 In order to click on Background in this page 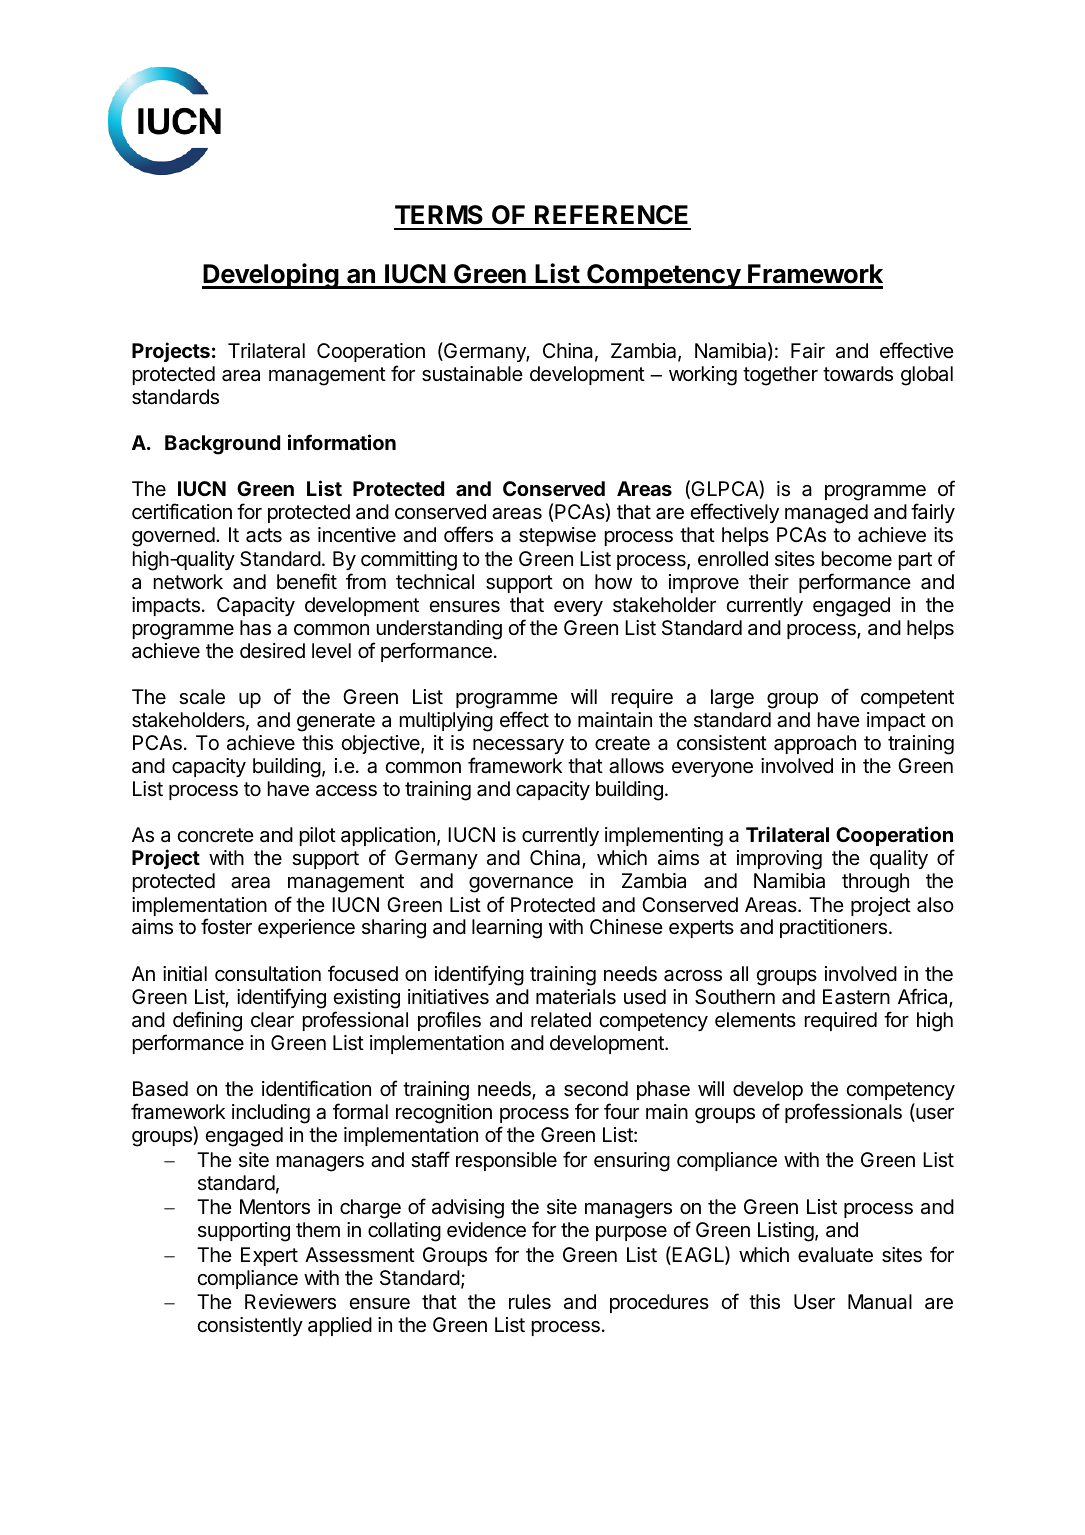, I will do `click(222, 445)`.
